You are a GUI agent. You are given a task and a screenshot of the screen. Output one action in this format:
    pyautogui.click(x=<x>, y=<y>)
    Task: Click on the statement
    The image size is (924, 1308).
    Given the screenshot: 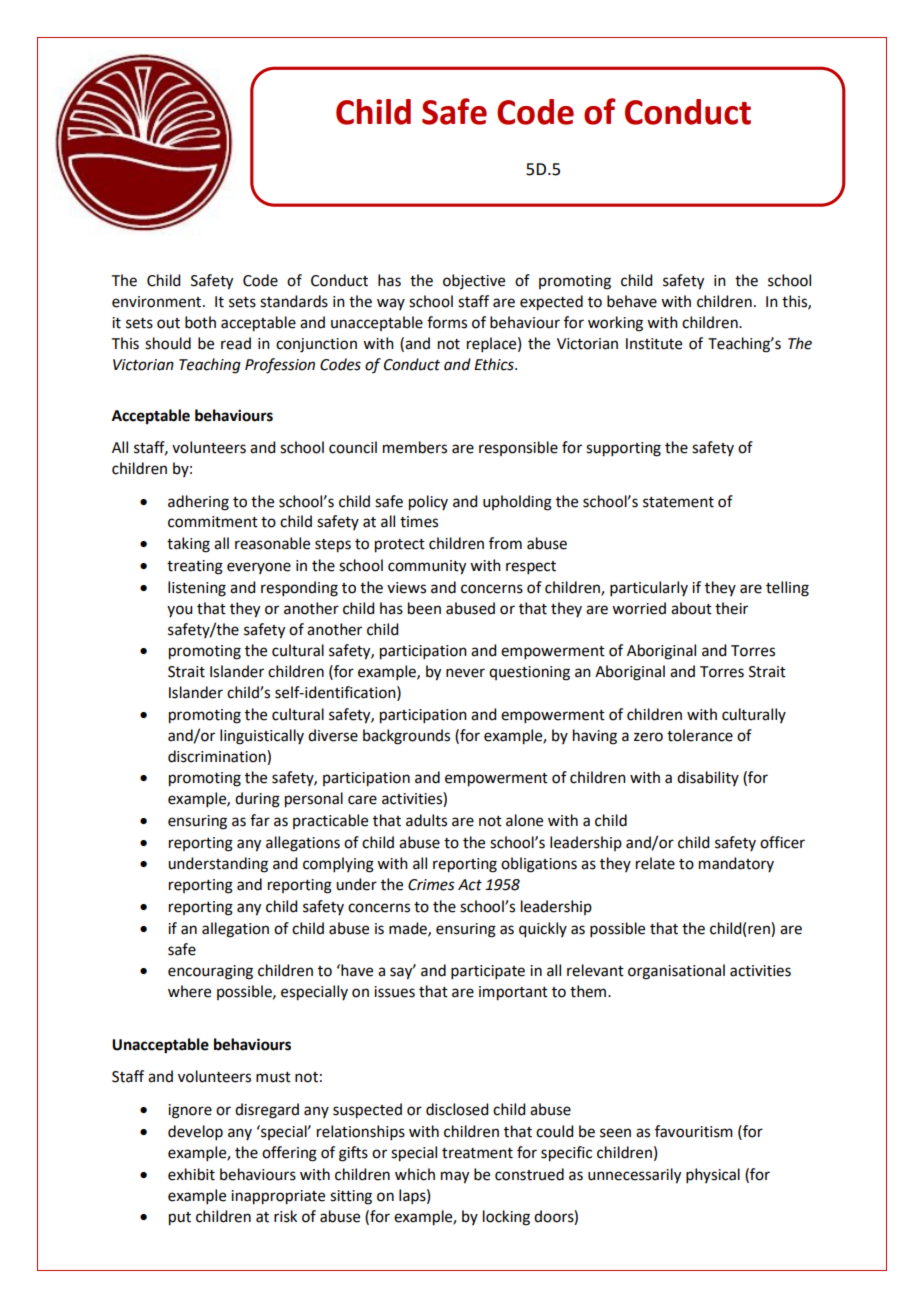 What is the action you would take?
    pyautogui.click(x=678, y=502)
